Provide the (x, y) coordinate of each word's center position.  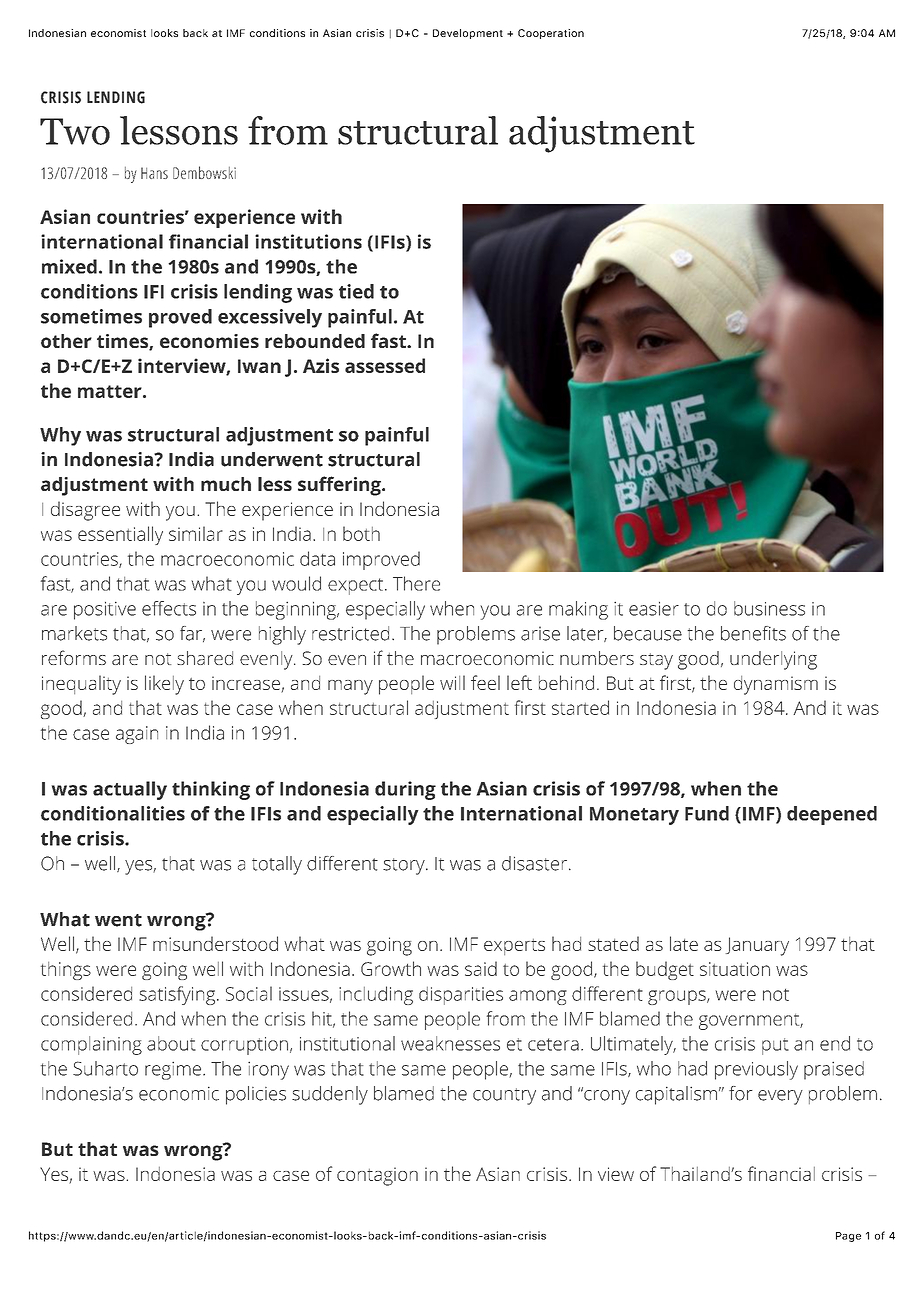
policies (256, 1095)
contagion (377, 1176)
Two (75, 131)
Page (848, 1237)
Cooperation (551, 34)
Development (468, 34)
